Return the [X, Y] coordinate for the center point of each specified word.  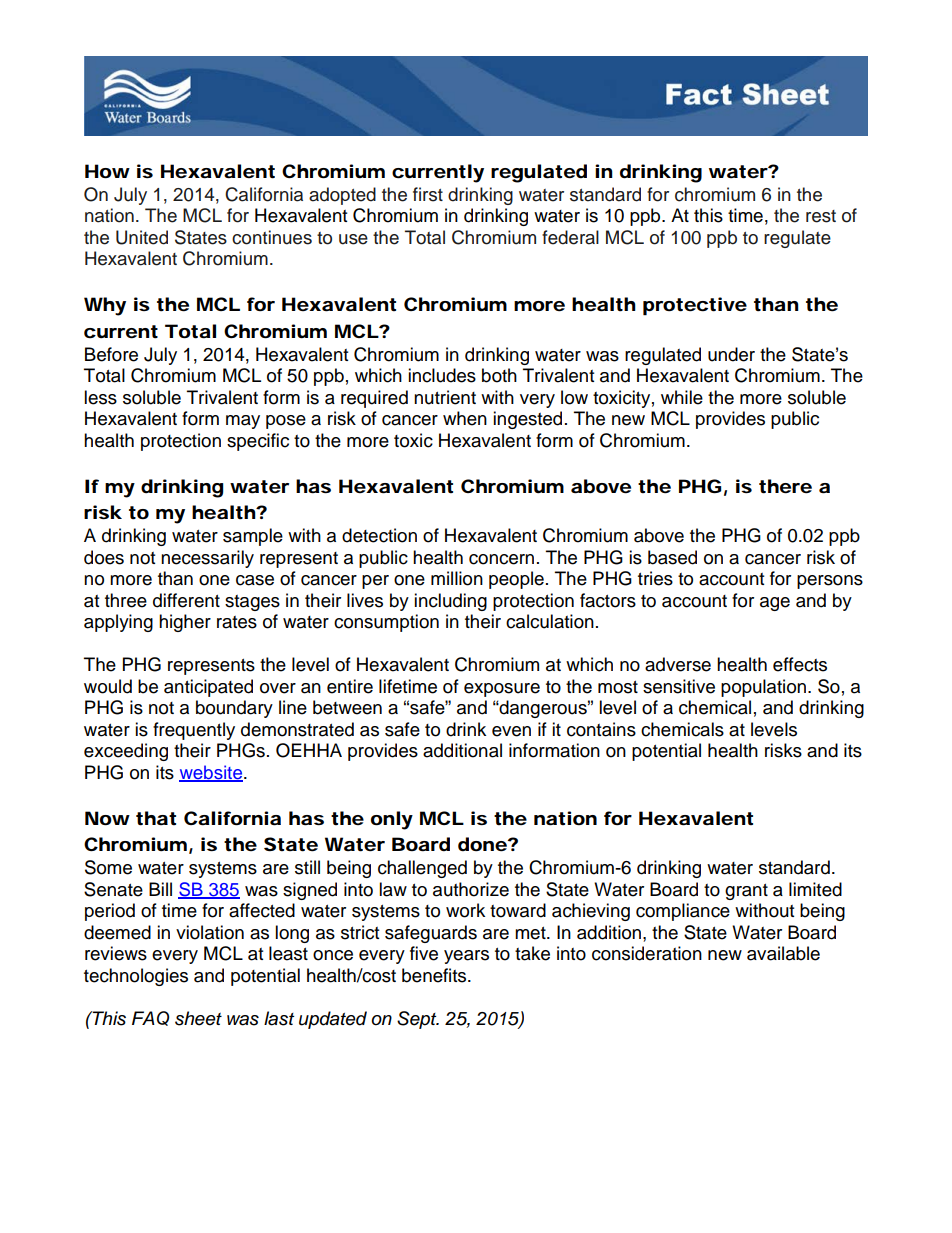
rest [821, 216]
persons [830, 582]
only [392, 820]
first [428, 194]
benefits [435, 975]
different [186, 600]
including [450, 602]
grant [746, 892]
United [142, 237]
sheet [198, 1018]
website [212, 773]
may [243, 422]
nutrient [445, 397]
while [682, 397]
